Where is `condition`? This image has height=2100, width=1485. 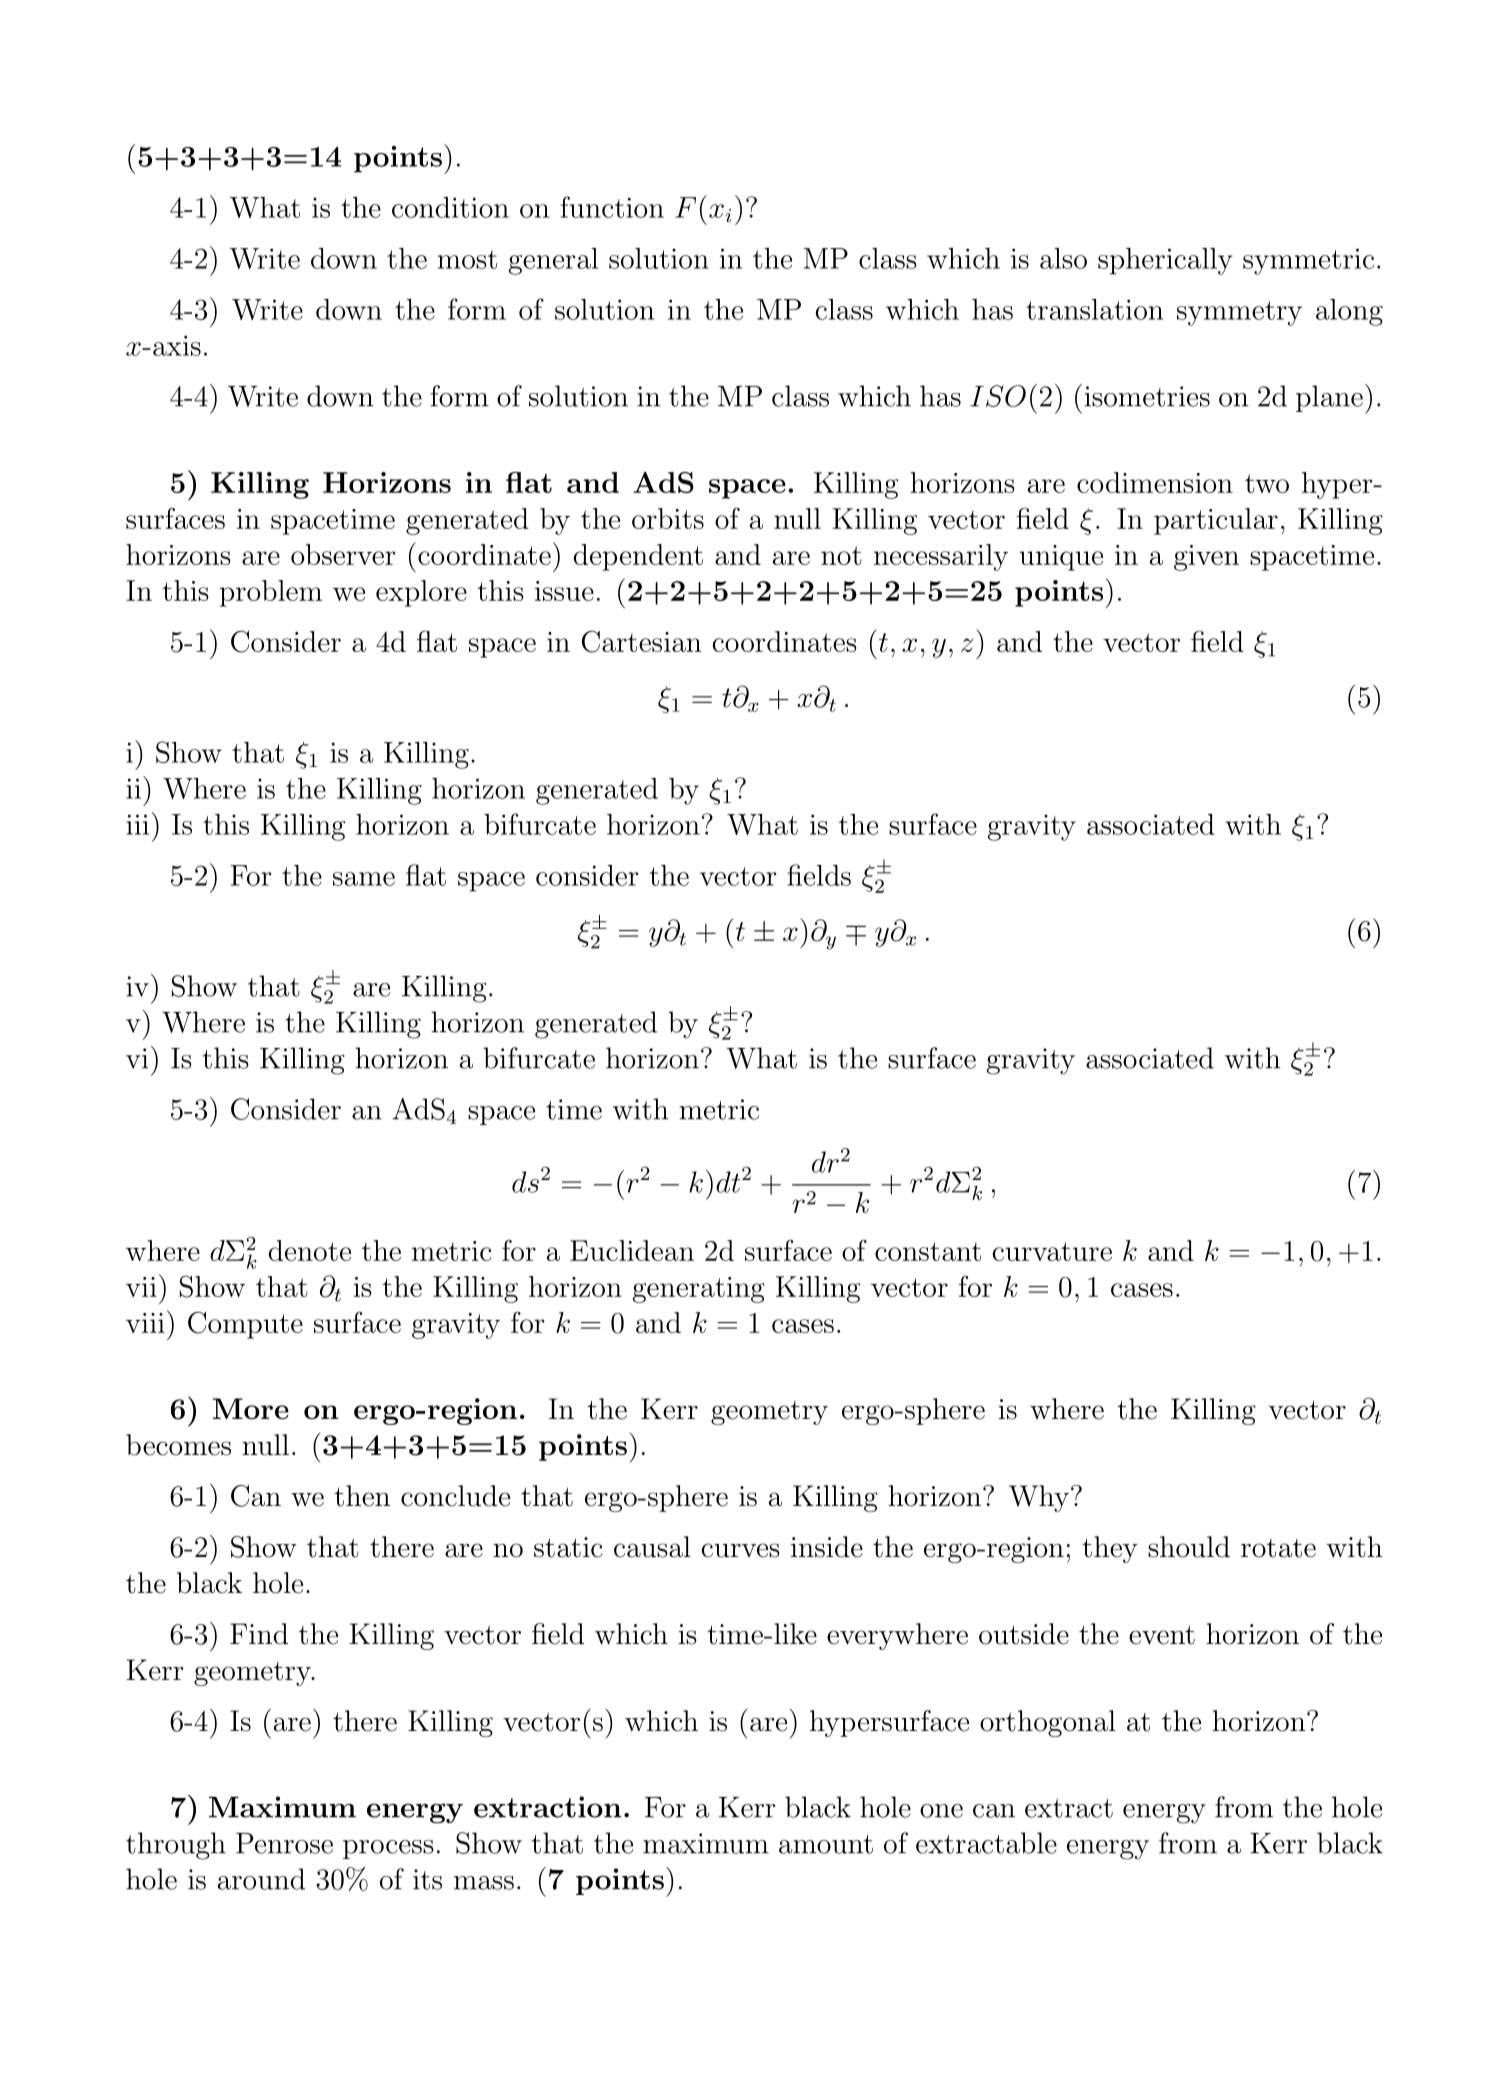
condition is located at coordinates (450, 207).
